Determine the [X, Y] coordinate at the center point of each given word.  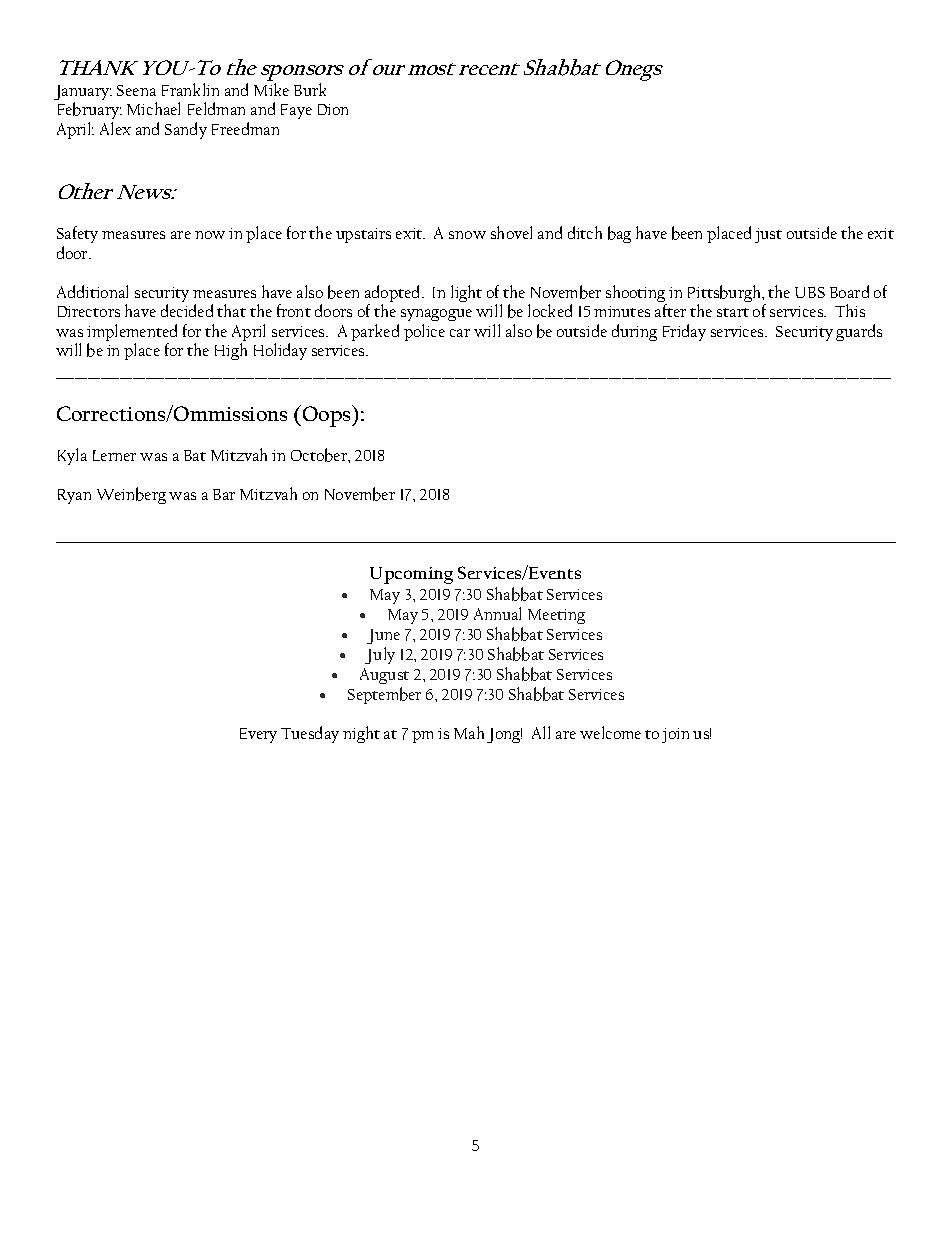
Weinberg [131, 495]
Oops [328, 416]
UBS [810, 292]
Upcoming [411, 575]
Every [258, 735]
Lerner [114, 455]
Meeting [556, 616]
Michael [153, 108]
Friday [684, 332]
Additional [92, 291]
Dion [333, 109]
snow [467, 235]
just [768, 235]
